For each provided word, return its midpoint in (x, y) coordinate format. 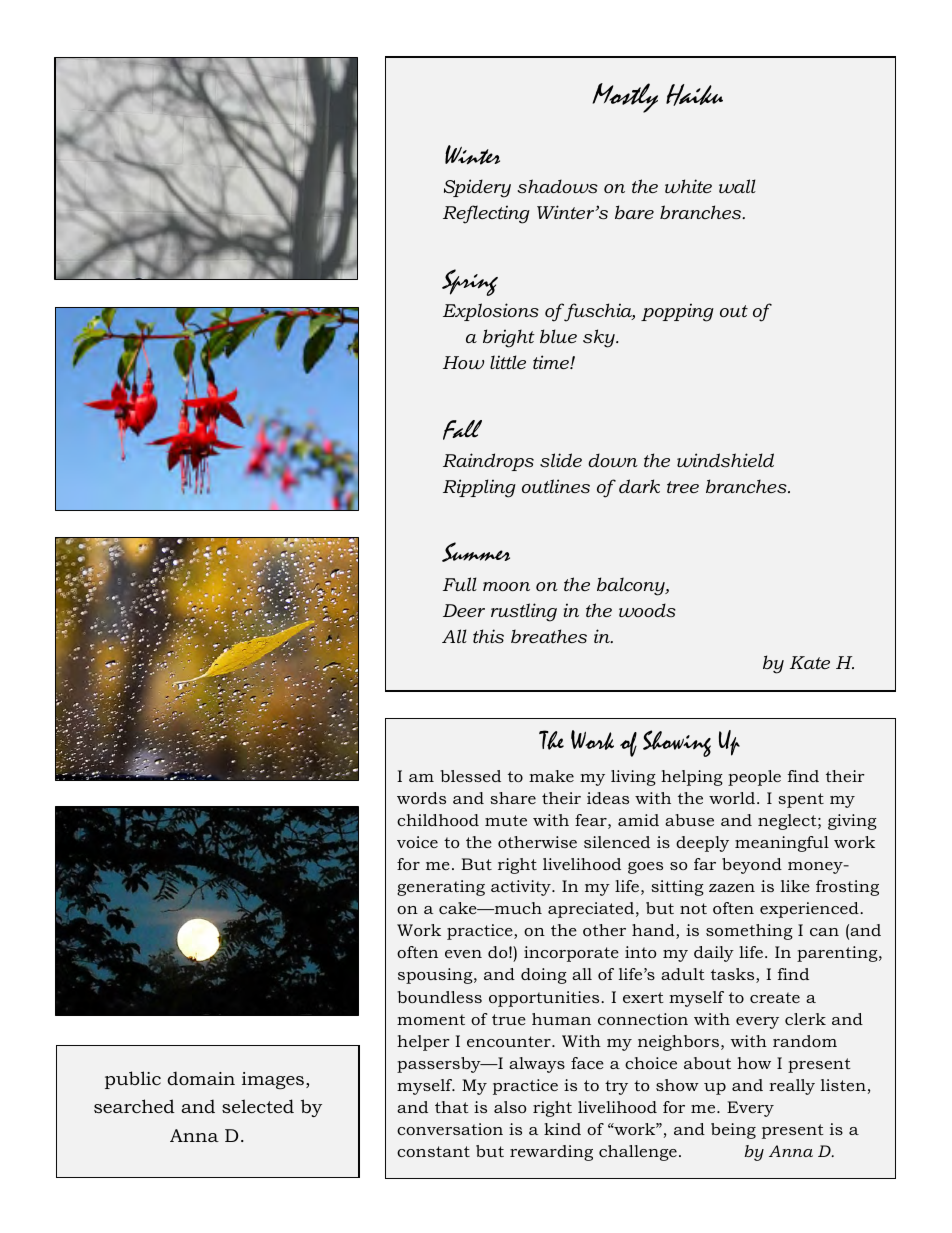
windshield (725, 460)
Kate (810, 662)
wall (737, 186)
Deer (464, 610)
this (488, 636)
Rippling (479, 488)
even (463, 954)
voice (417, 842)
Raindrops (488, 462)
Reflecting (486, 214)
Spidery (477, 188)
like (795, 886)
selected (258, 1106)
